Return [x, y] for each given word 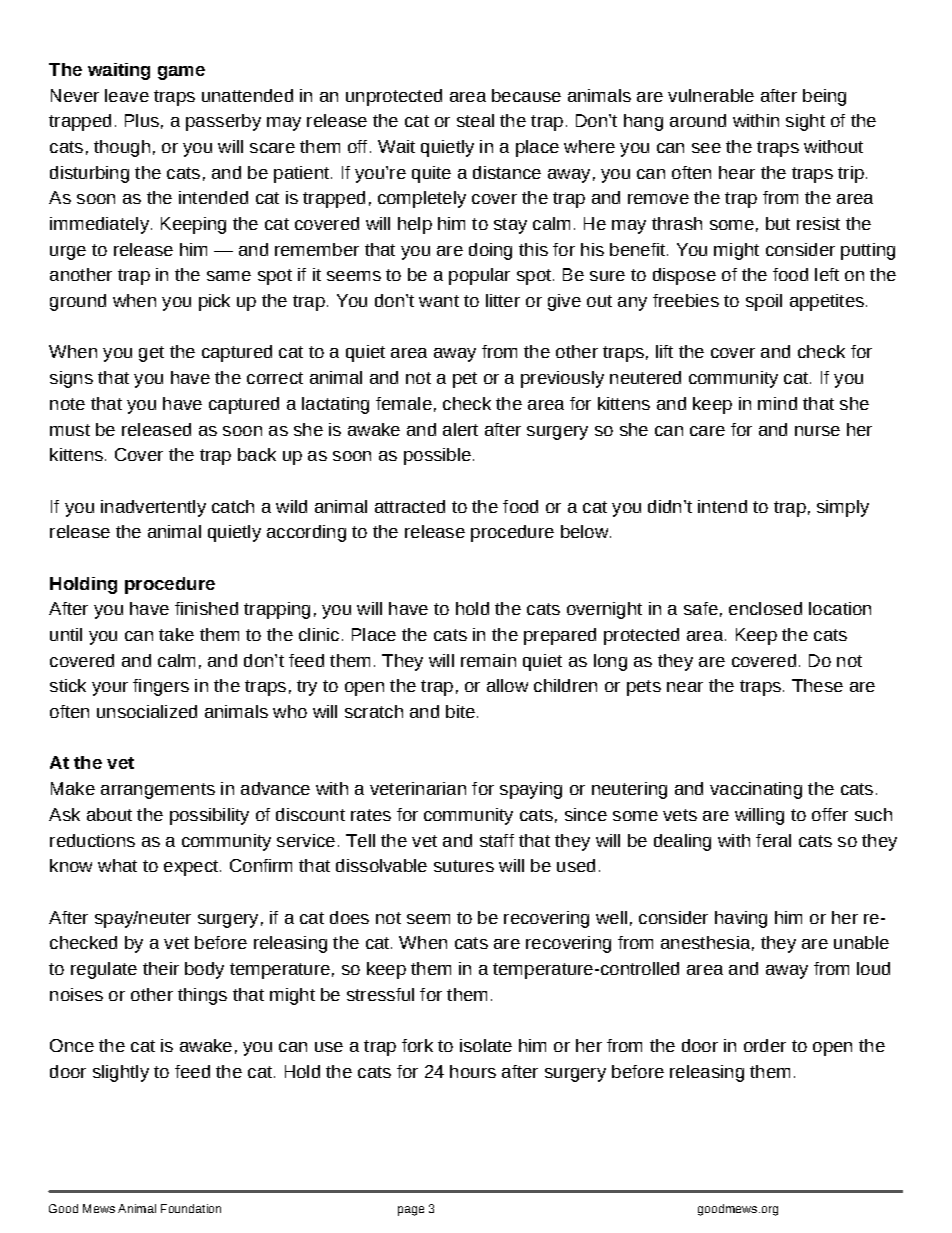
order [765, 1045]
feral [773, 840]
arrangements [158, 791]
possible [437, 456]
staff [497, 840]
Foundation [191, 1208]
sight [805, 122]
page [411, 1211]
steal [475, 120]
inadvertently [153, 508]
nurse [817, 431]
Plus [142, 120]
